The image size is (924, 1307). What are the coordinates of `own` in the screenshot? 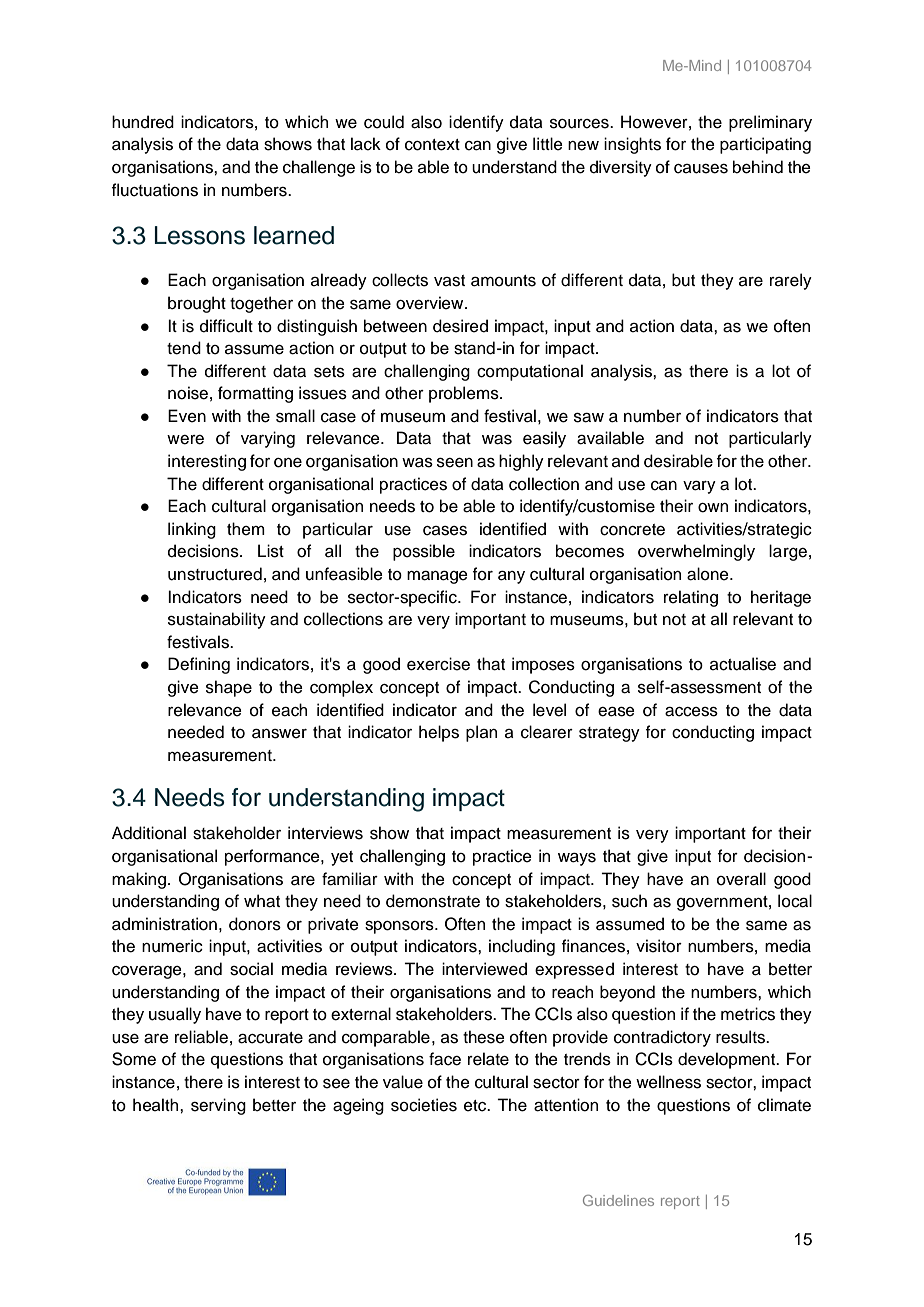 It's located at (713, 508).
